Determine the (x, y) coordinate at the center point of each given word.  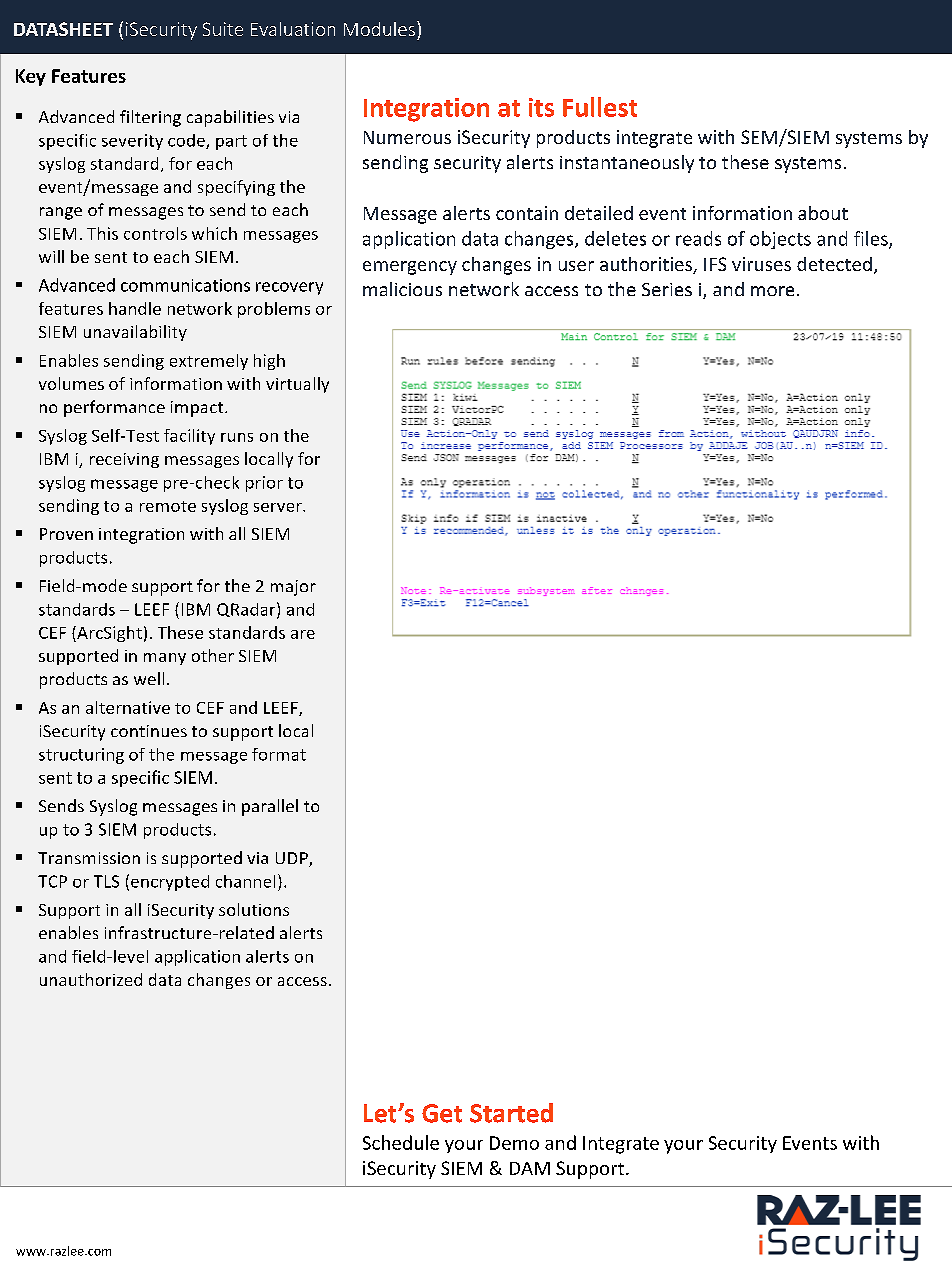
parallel (270, 807)
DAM (530, 1168)
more (772, 291)
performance (114, 408)
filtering (150, 118)
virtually (297, 385)
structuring (81, 756)
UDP (293, 859)
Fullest (600, 107)
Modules (379, 29)
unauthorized (91, 979)
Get (442, 1113)
